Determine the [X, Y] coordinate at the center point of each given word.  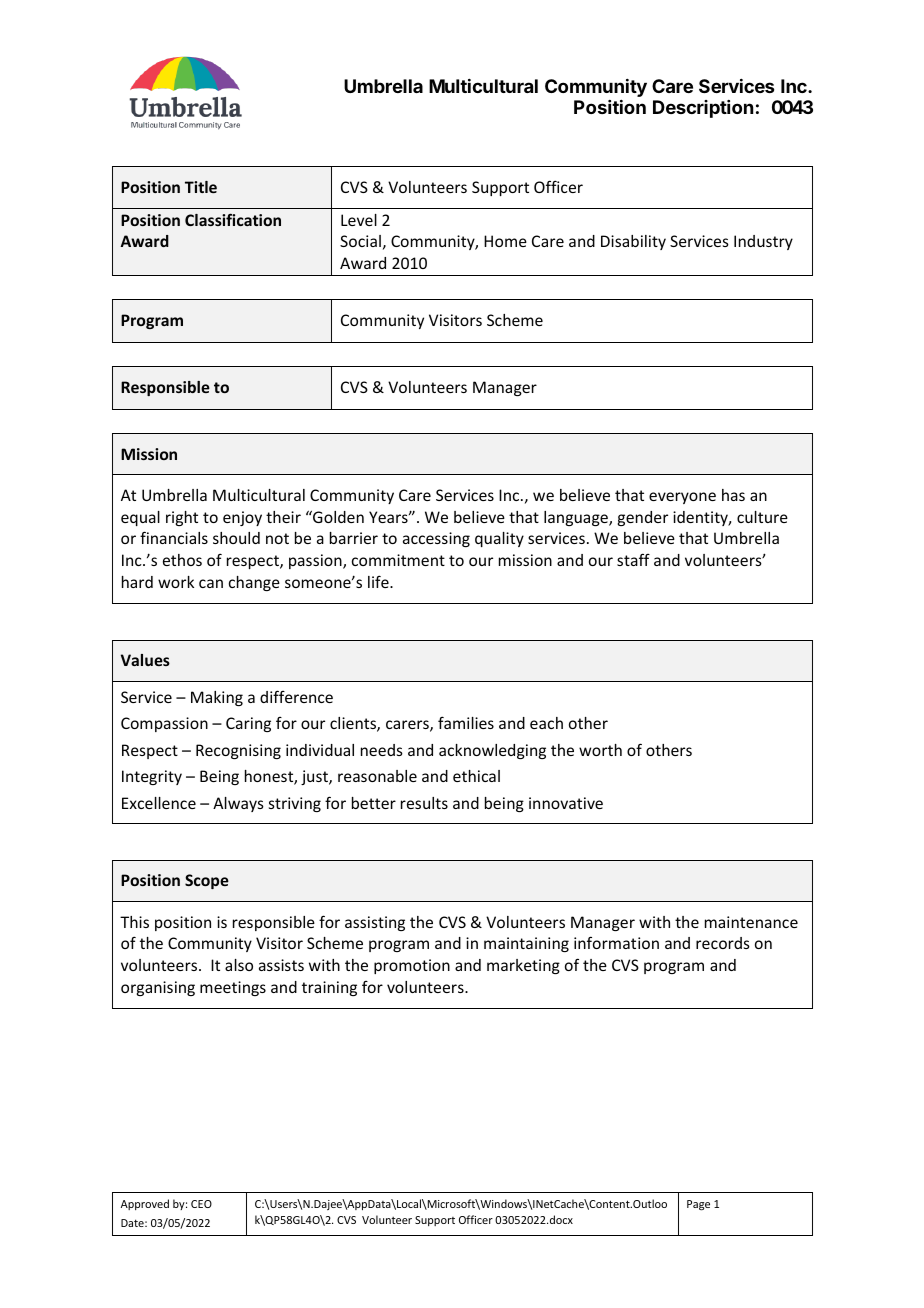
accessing [436, 539]
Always [238, 804]
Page [698, 1205]
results [424, 803]
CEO [201, 1204]
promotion [412, 966]
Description [703, 109]
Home [505, 241]
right [182, 518]
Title [201, 187]
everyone [682, 498]
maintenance [751, 922]
